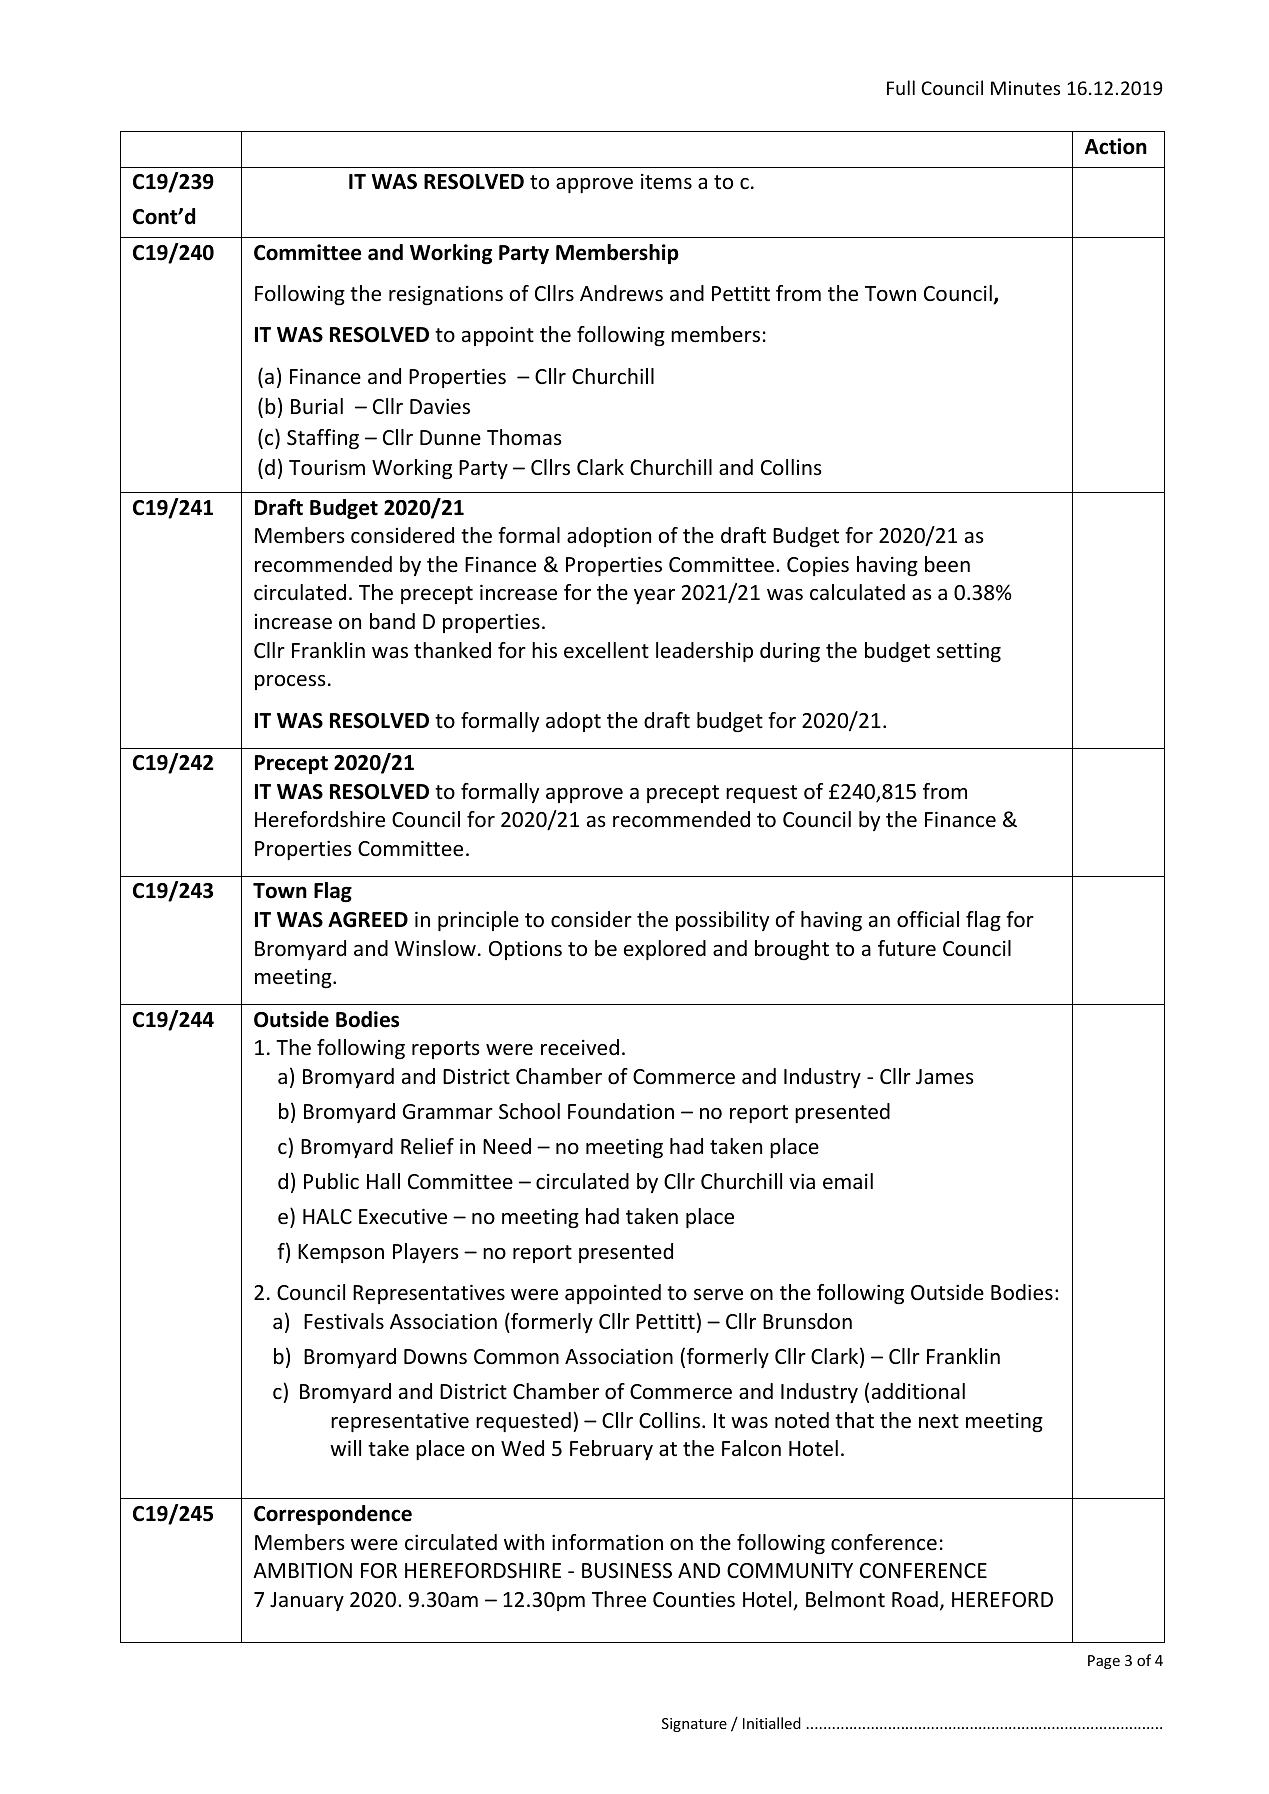 This document has height=1794, width=1269. What do you see at coordinates (327, 468) in the document?
I see `Tourism` at bounding box center [327, 468].
